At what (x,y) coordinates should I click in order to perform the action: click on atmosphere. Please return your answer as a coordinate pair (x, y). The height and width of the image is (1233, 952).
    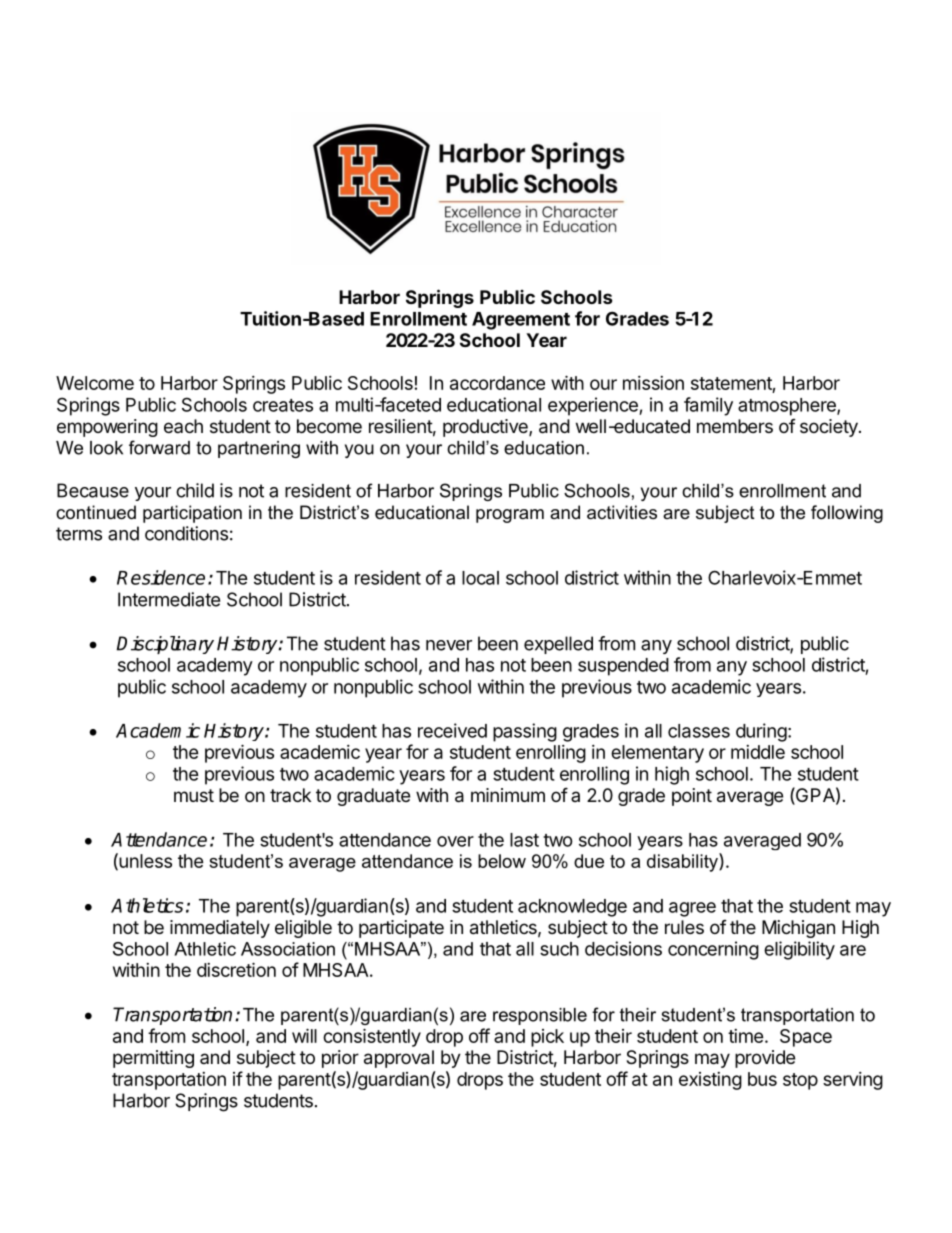
    Looking at the image, I should click on (788, 407).
